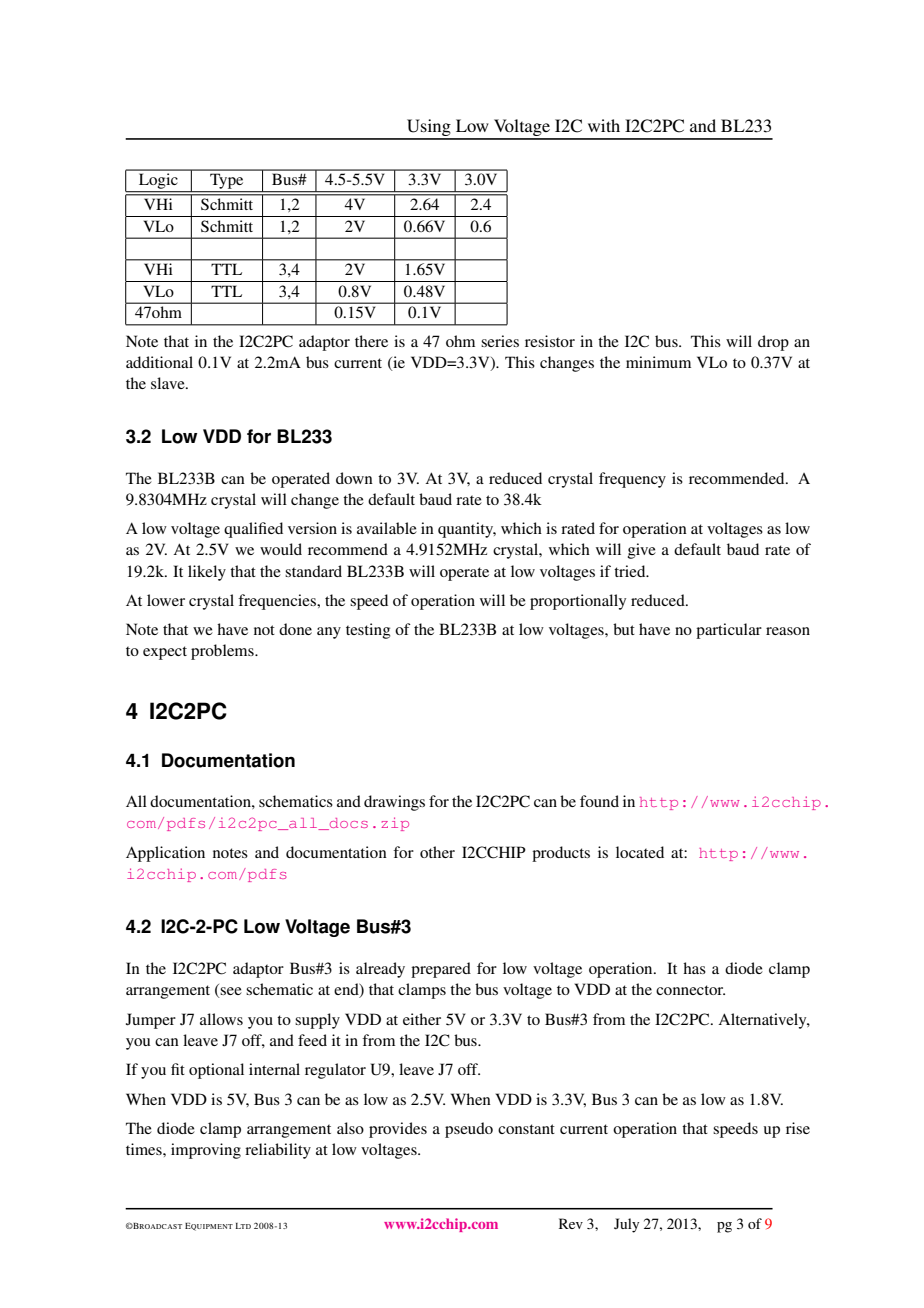  I want to click on drop, so click(773, 343).
